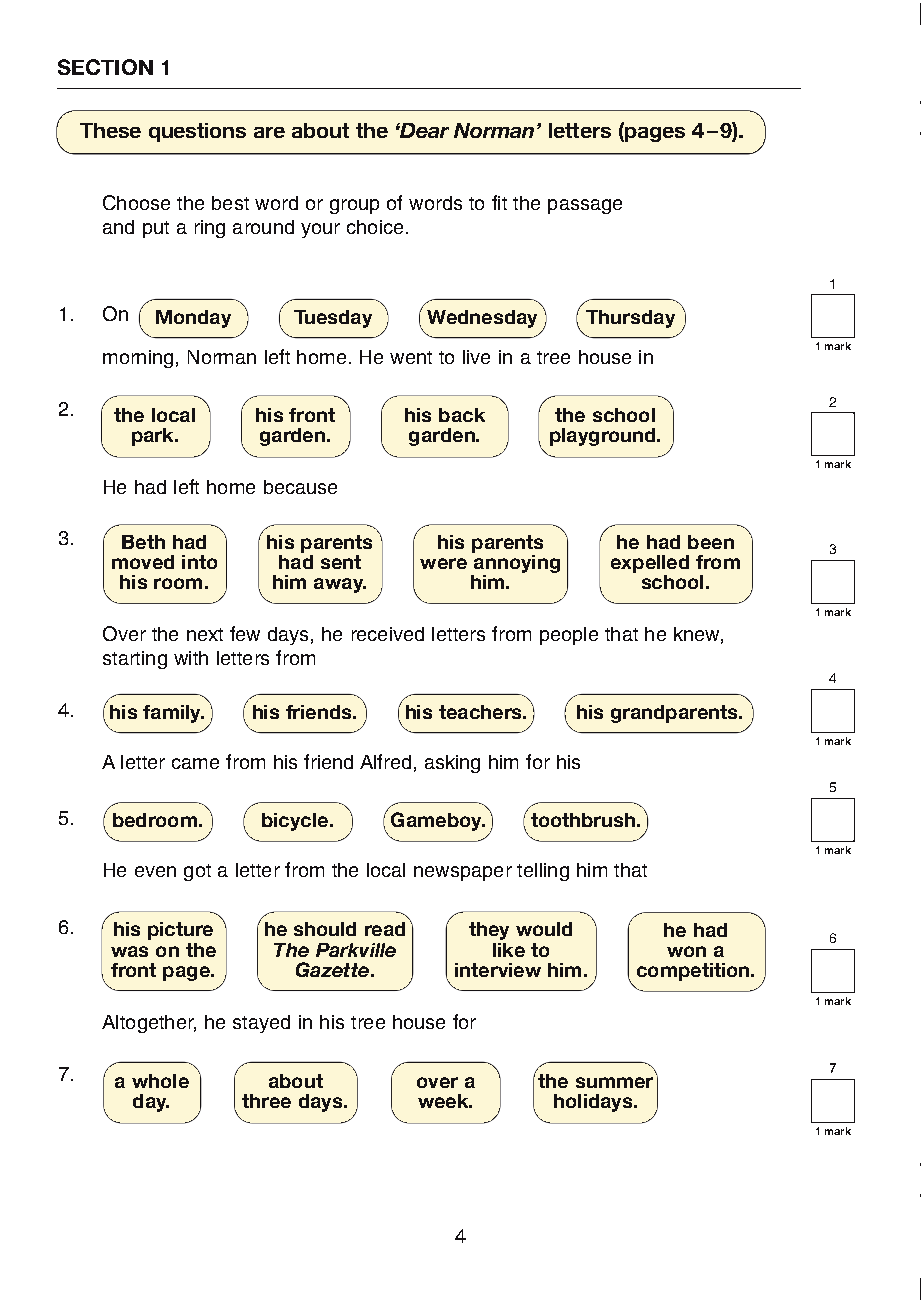 The height and width of the screenshot is (1302, 924). Describe the element at coordinates (443, 563) in the screenshot. I see `were` at that location.
